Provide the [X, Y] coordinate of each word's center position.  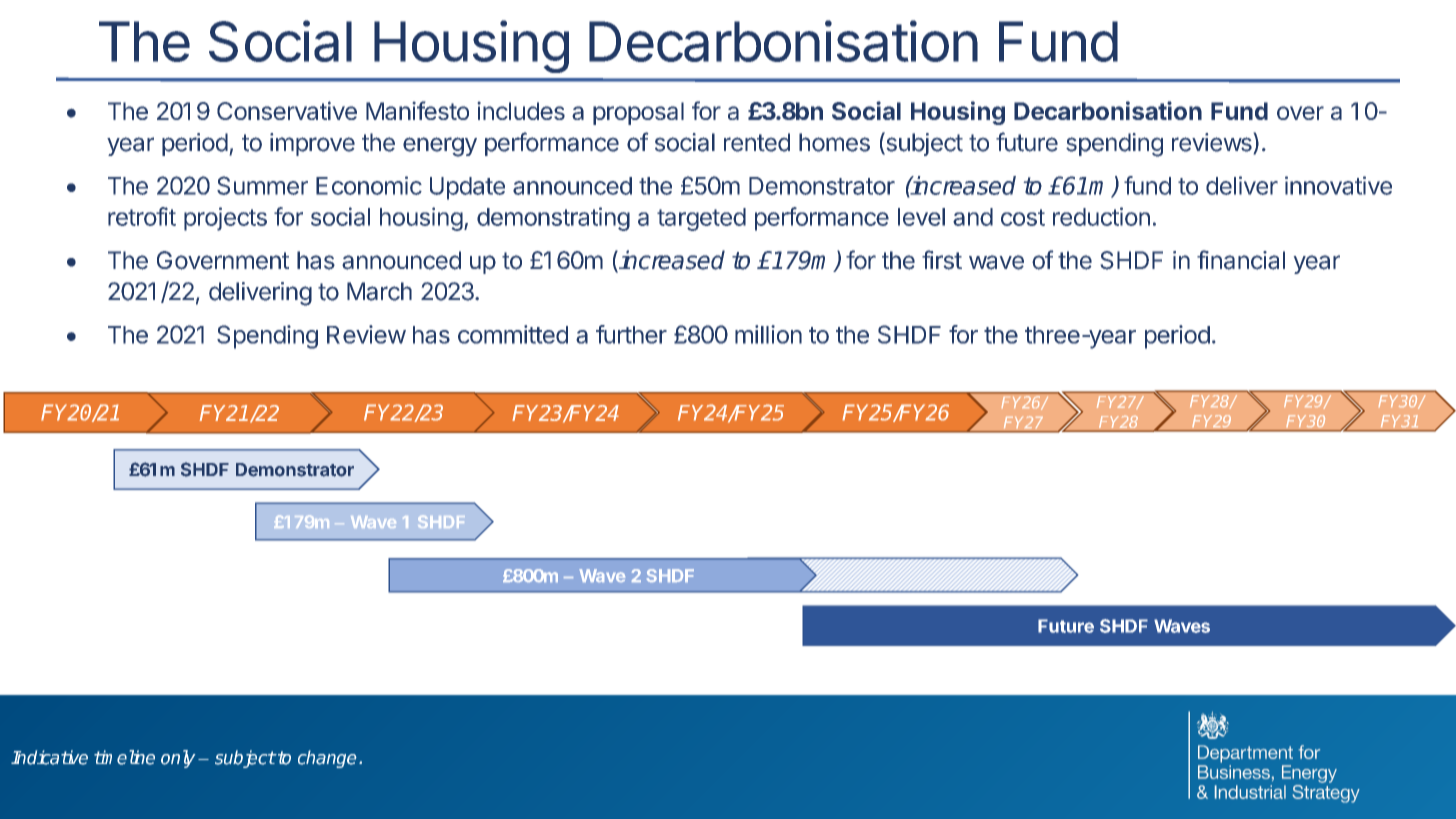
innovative [1338, 185]
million [768, 334]
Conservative [287, 110]
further [631, 334]
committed [513, 334]
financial [1241, 260]
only [178, 759]
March [379, 291]
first [942, 260]
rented [757, 142]
